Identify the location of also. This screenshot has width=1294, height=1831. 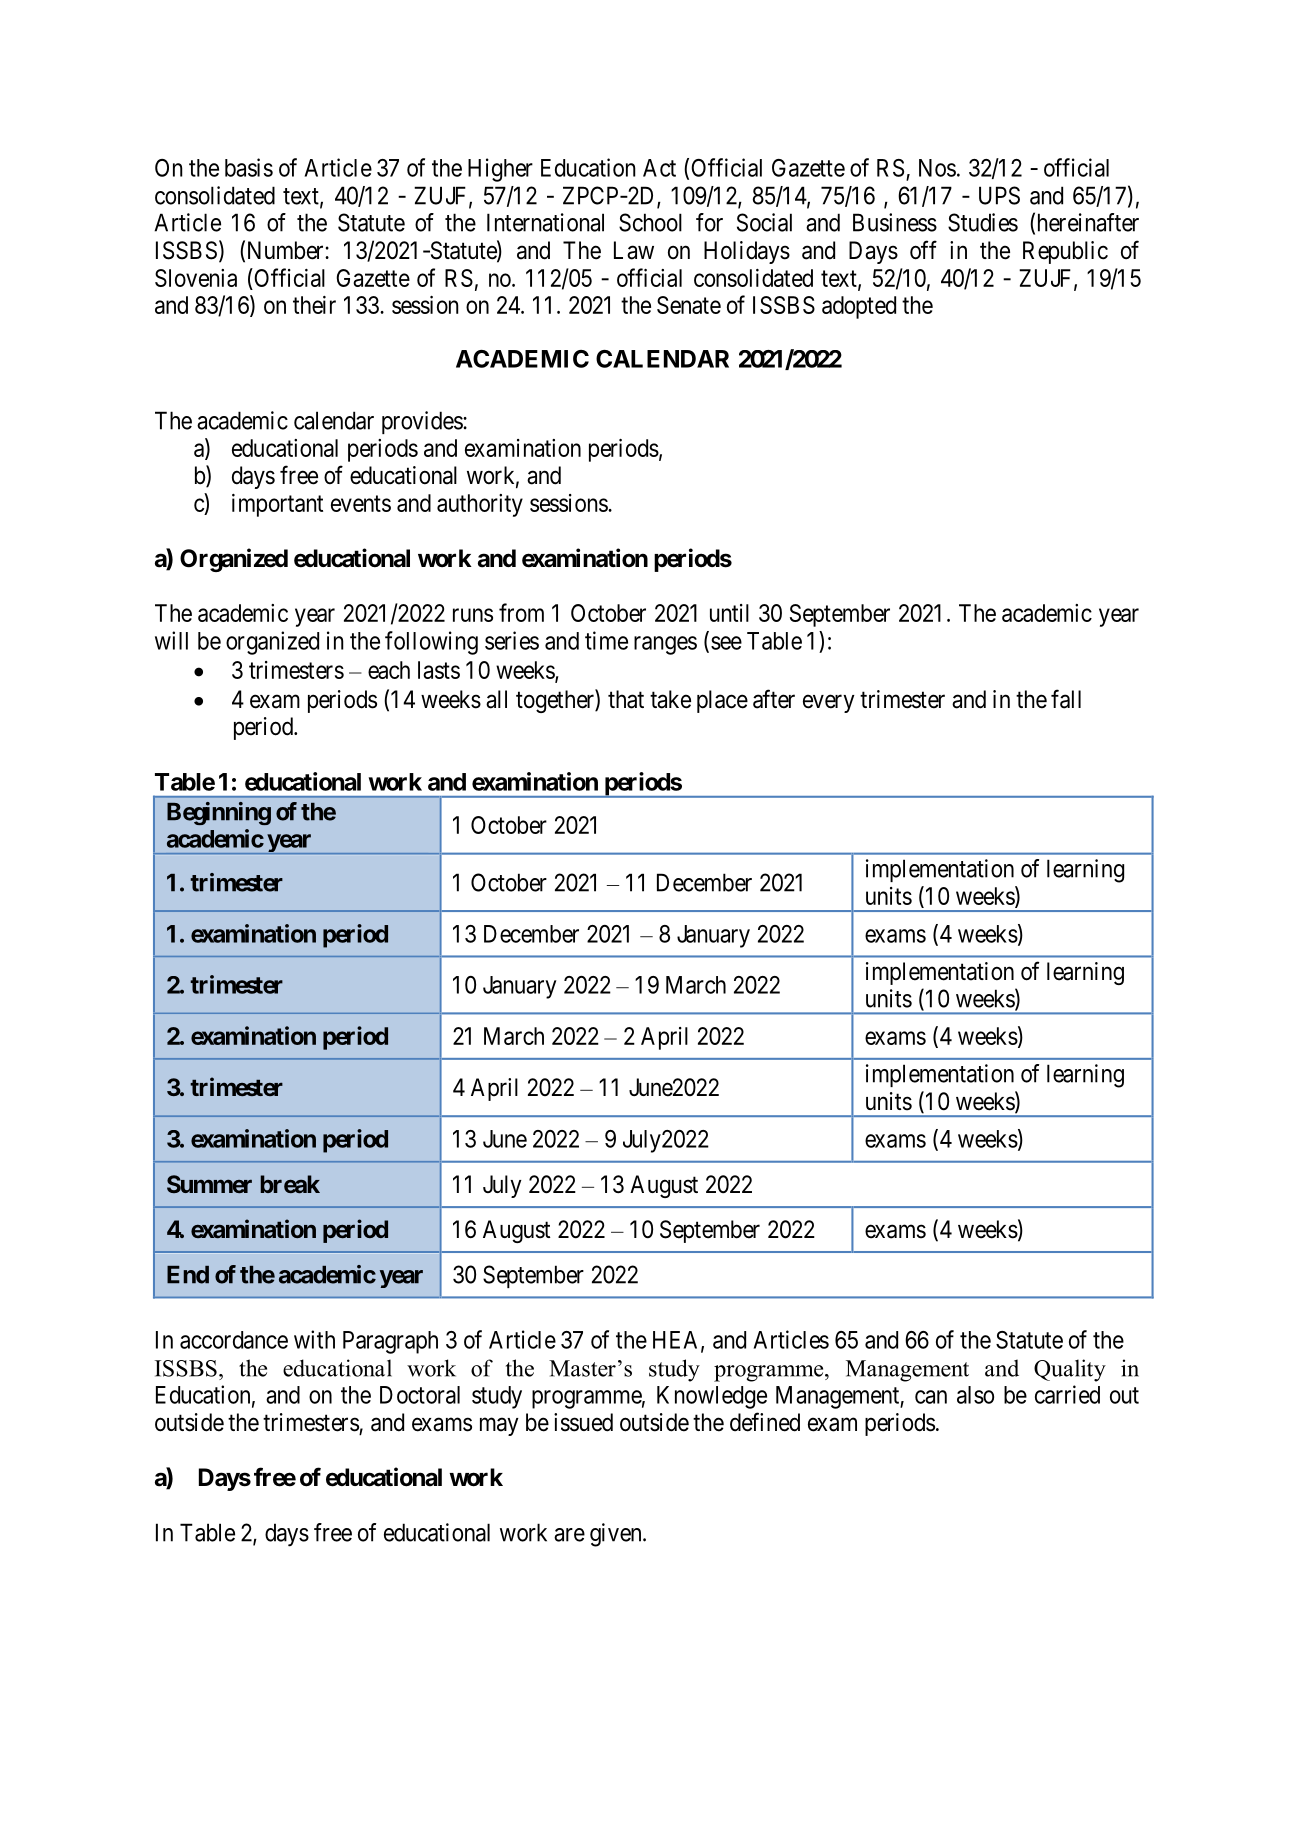
(975, 1395).
